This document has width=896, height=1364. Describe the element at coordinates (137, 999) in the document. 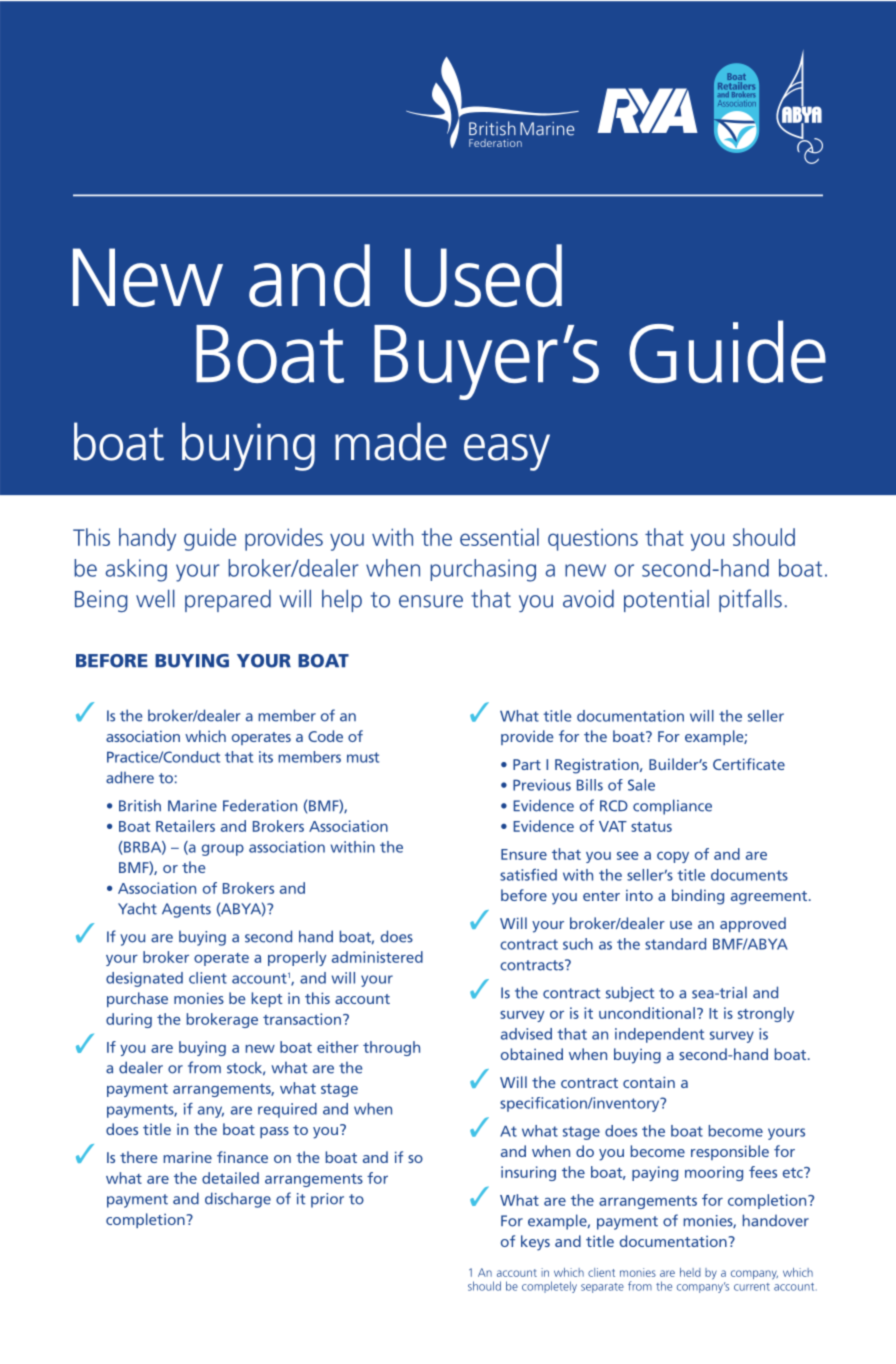

I see `purchase` at that location.
